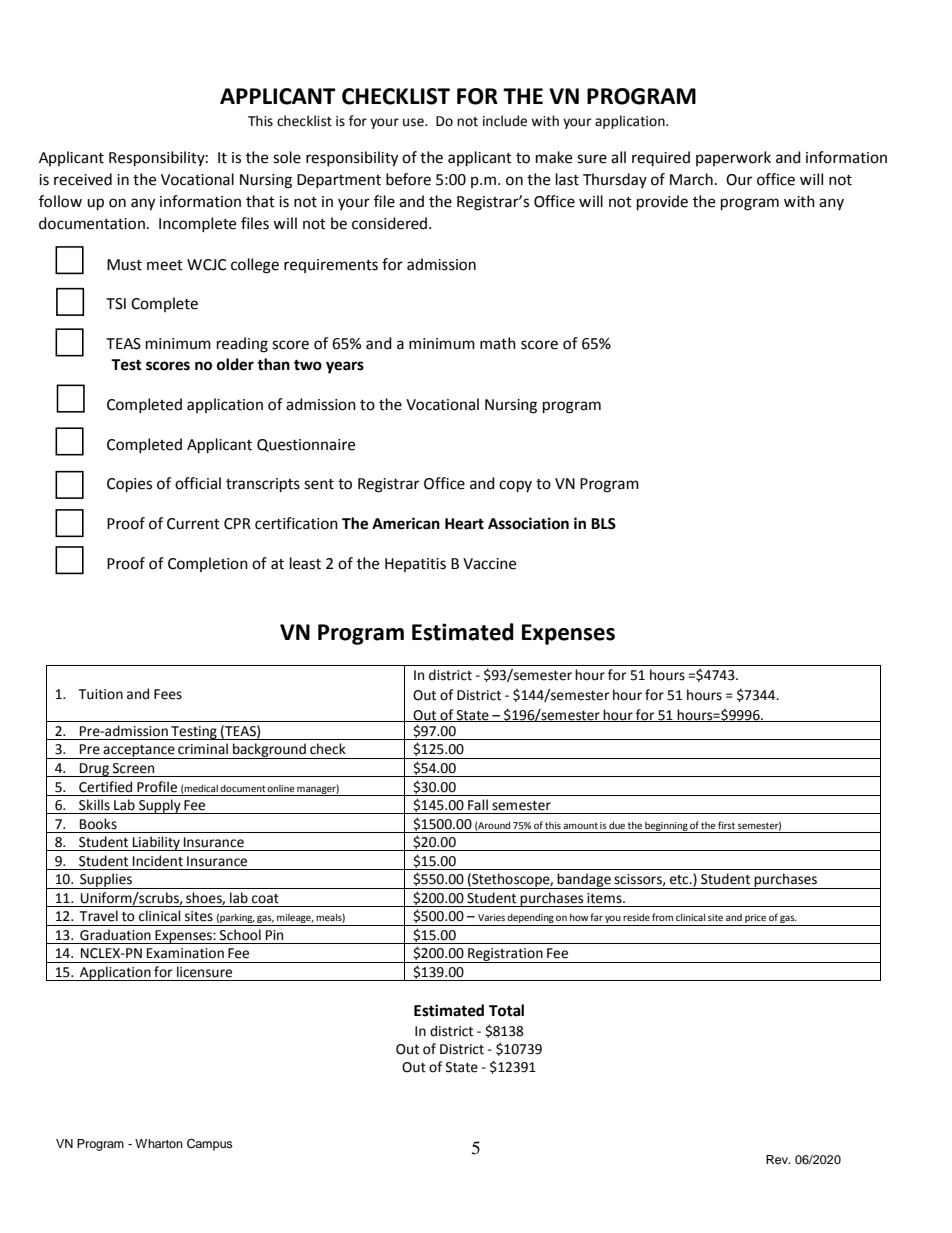  Describe the element at coordinates (603, 524) in the screenshot. I see `BLS` at that location.
